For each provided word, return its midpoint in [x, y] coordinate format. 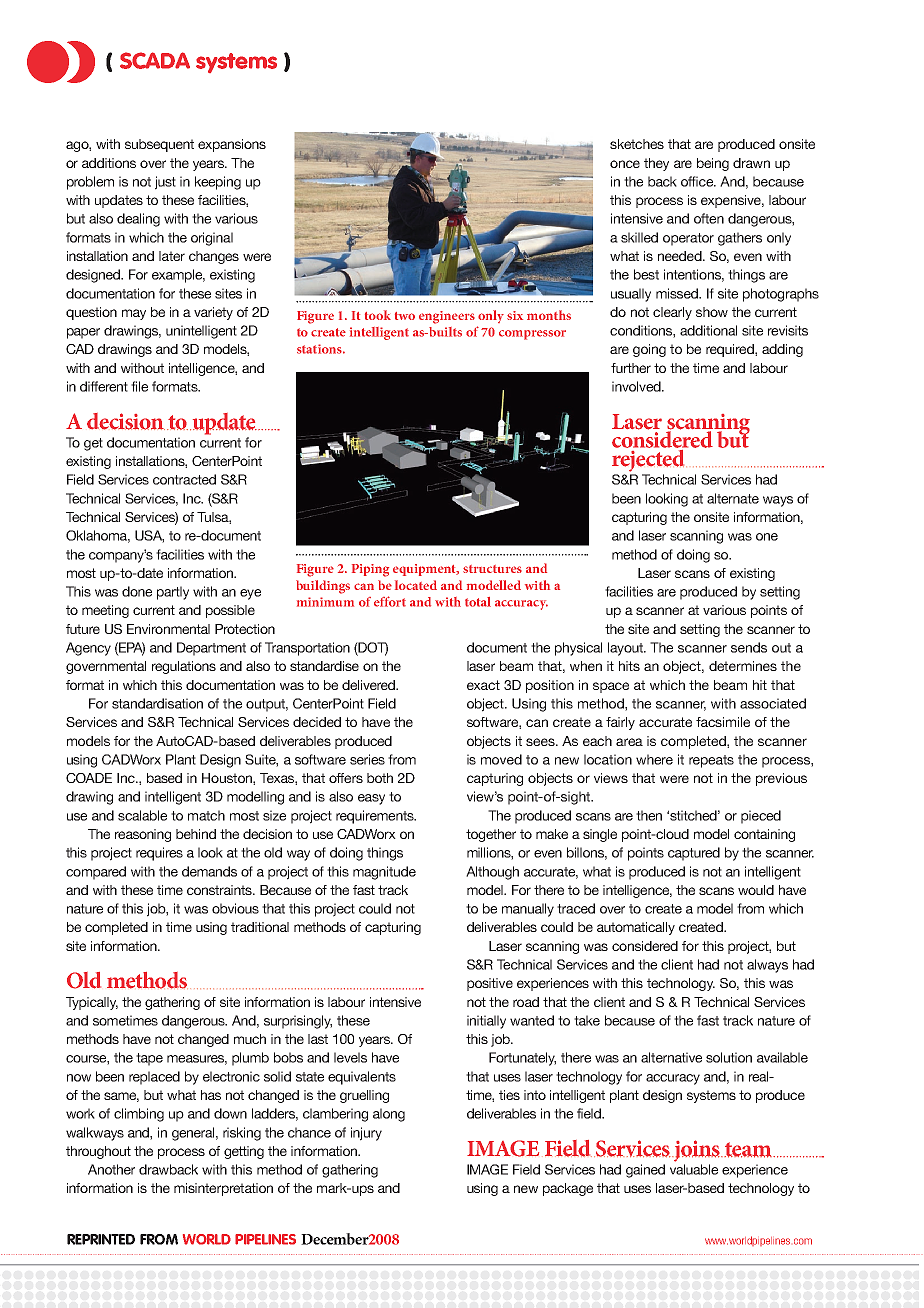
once [625, 164]
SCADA [155, 60]
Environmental [168, 629]
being [713, 164]
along [389, 1115]
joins [697, 1151]
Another [111, 1169]
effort [390, 601]
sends [749, 647]
